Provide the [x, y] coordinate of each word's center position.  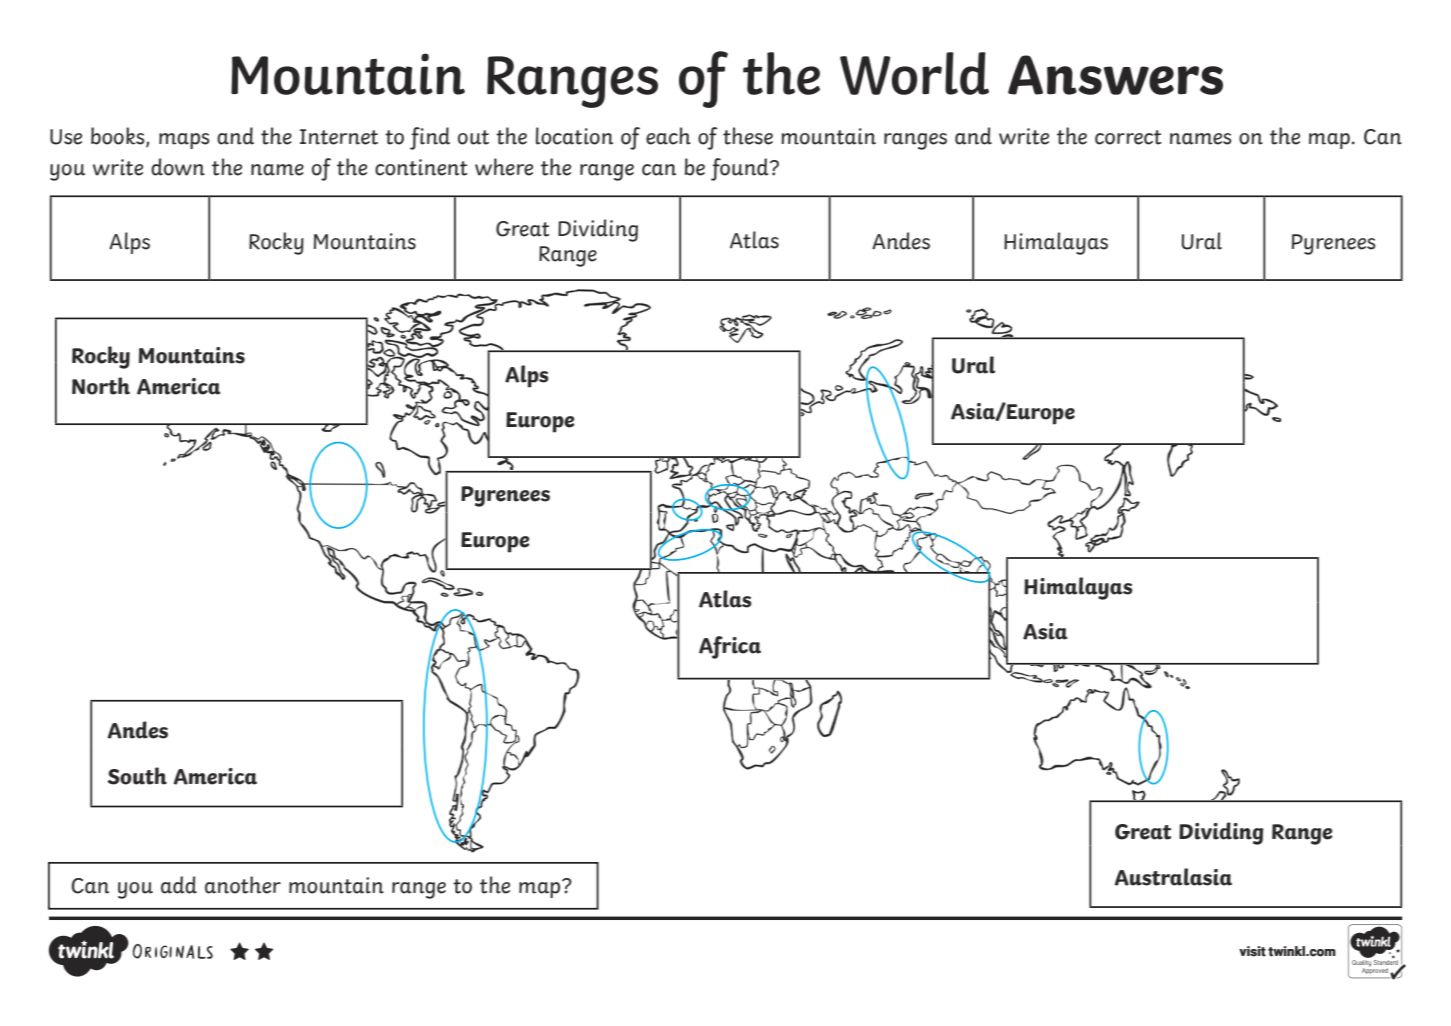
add [179, 885]
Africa [730, 647]
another [243, 885]
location [574, 136]
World [914, 73]
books [119, 137]
